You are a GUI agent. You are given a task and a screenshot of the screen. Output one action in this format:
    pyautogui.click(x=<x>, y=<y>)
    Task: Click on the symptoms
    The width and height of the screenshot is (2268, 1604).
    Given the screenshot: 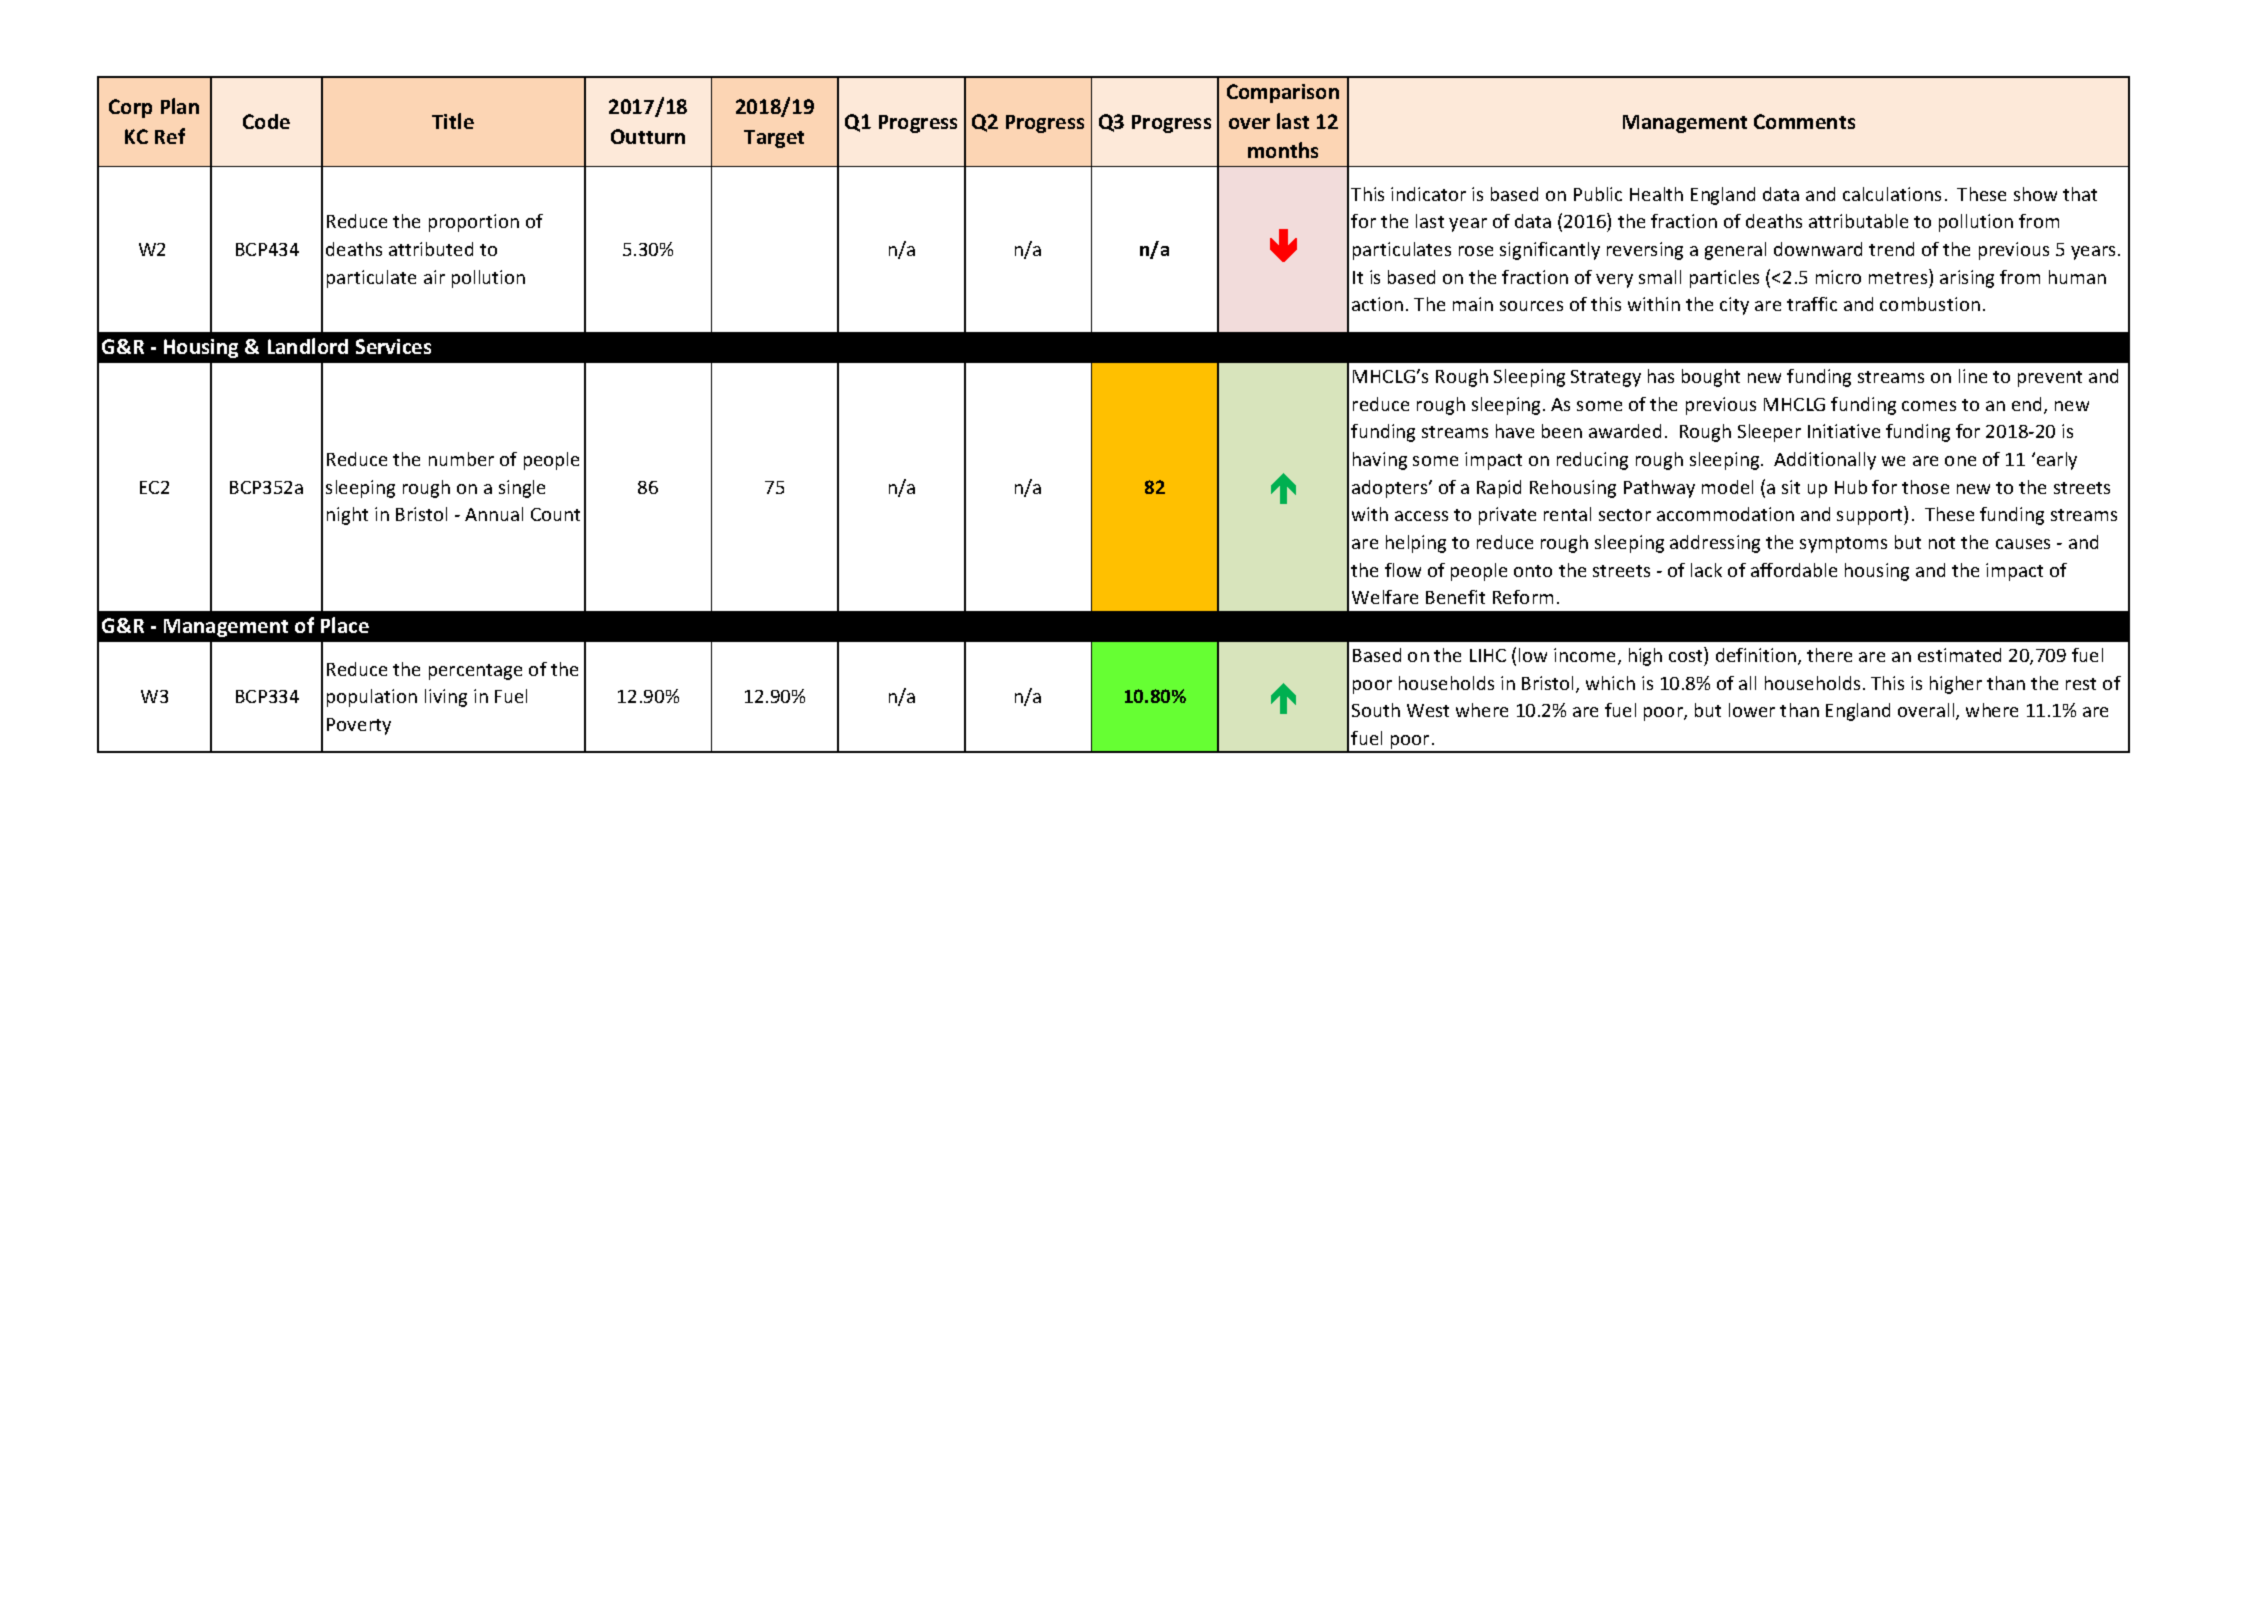 What is the action you would take?
    pyautogui.click(x=1843, y=545)
